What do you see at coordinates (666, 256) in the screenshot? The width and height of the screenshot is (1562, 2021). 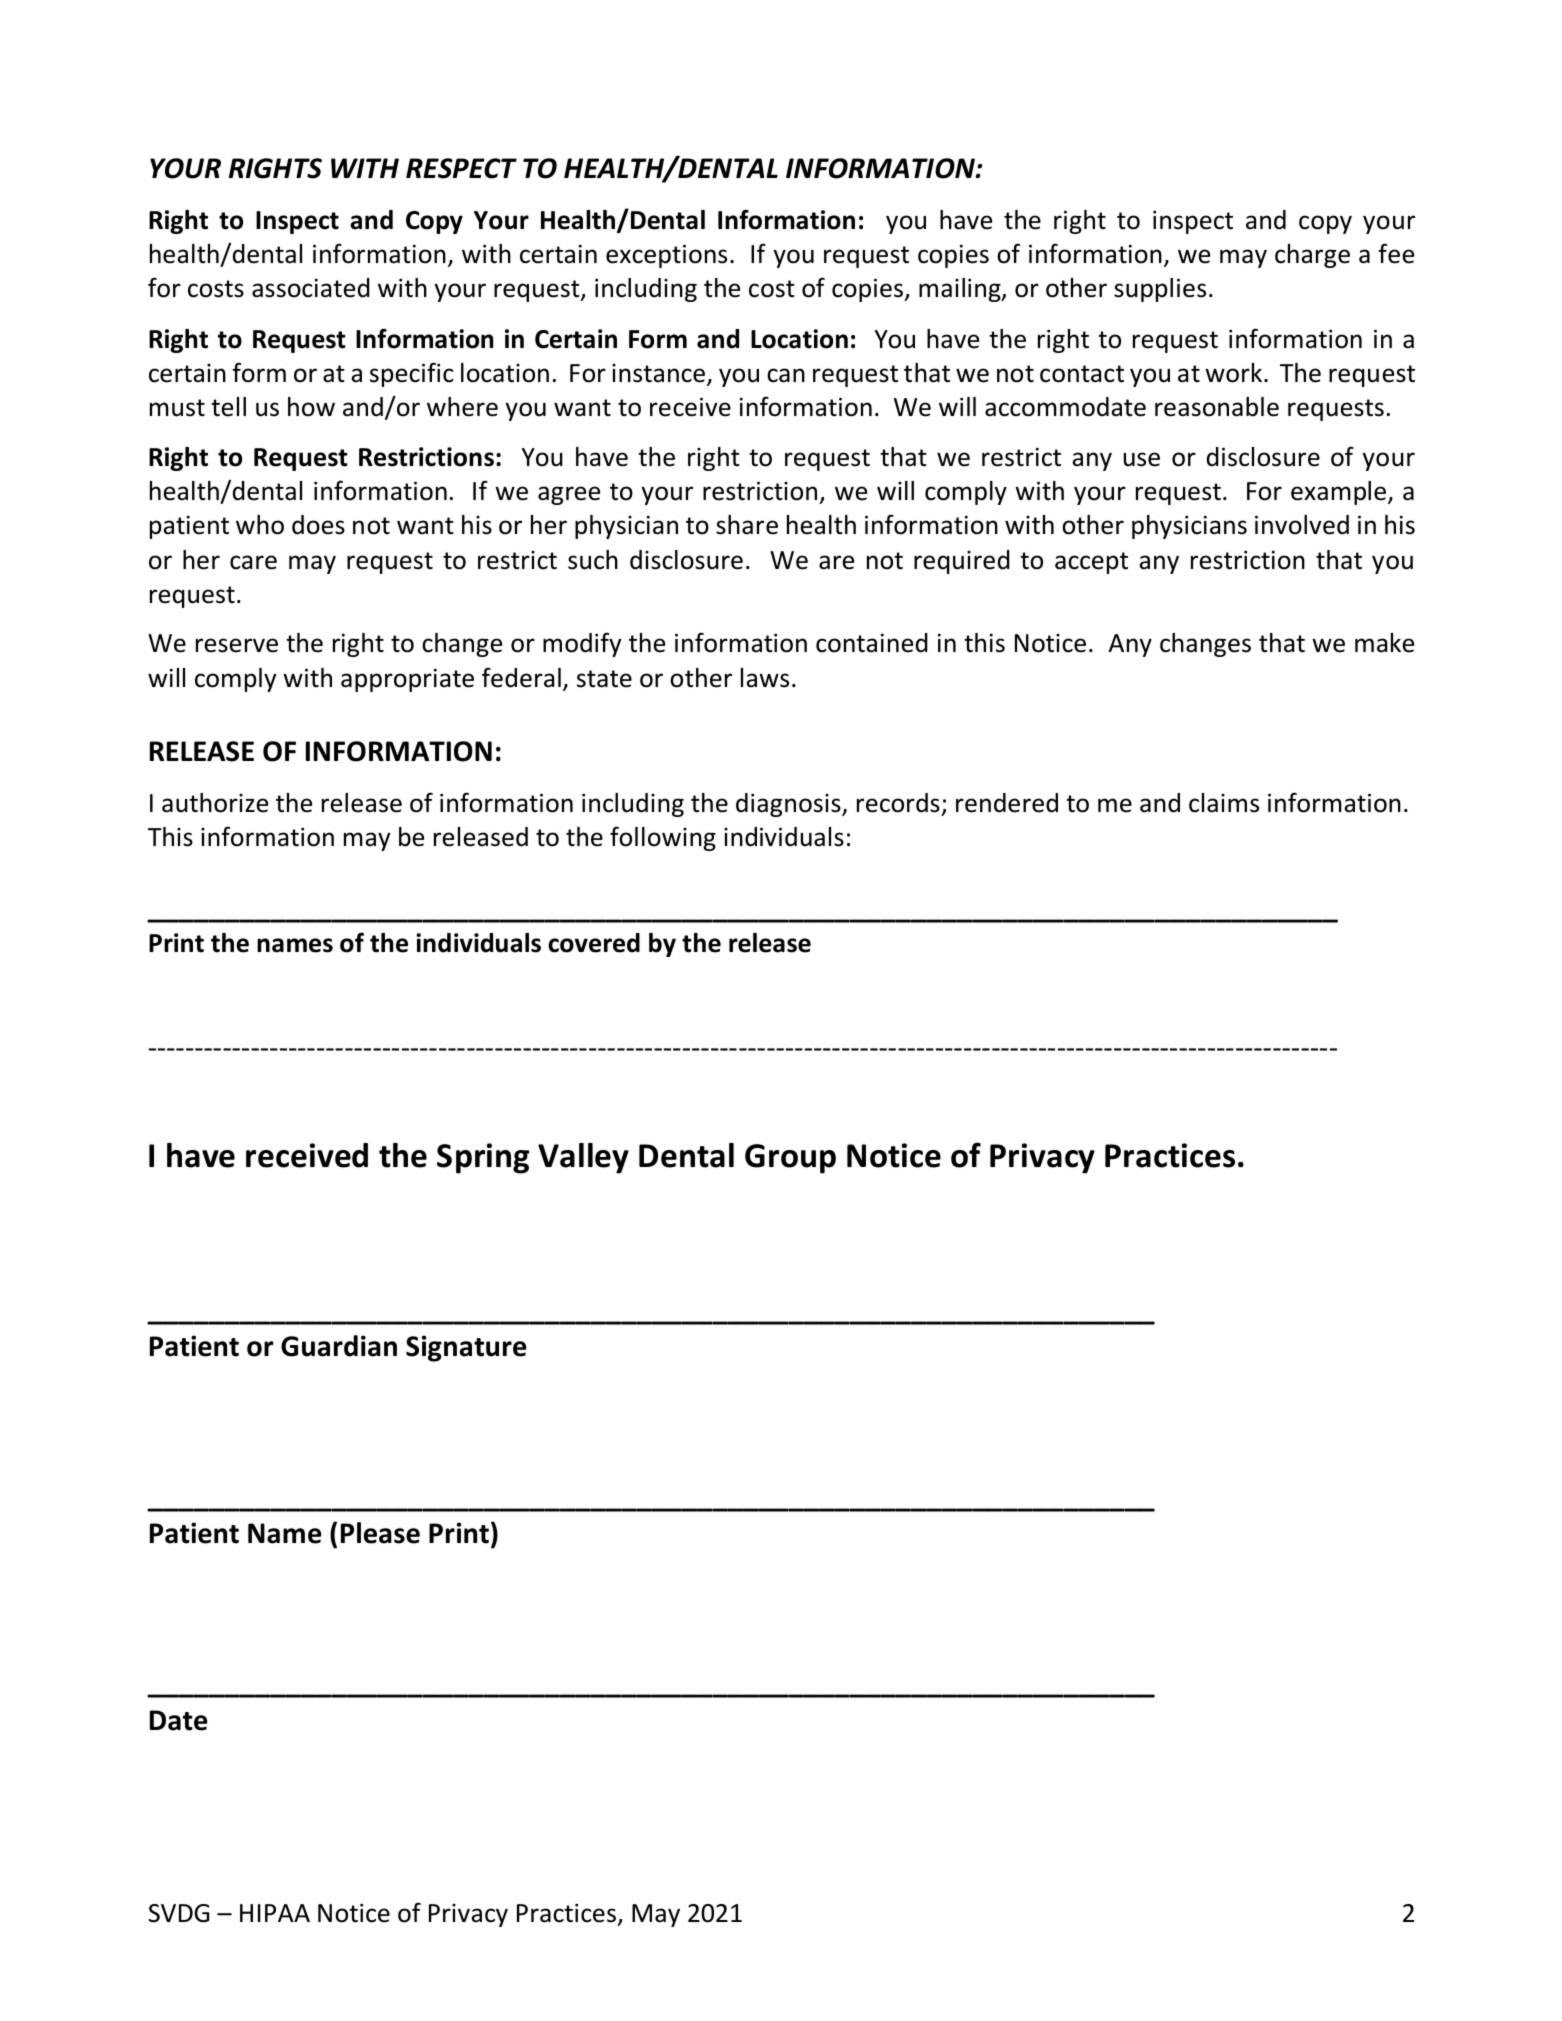 I see `exceptions` at bounding box center [666, 256].
